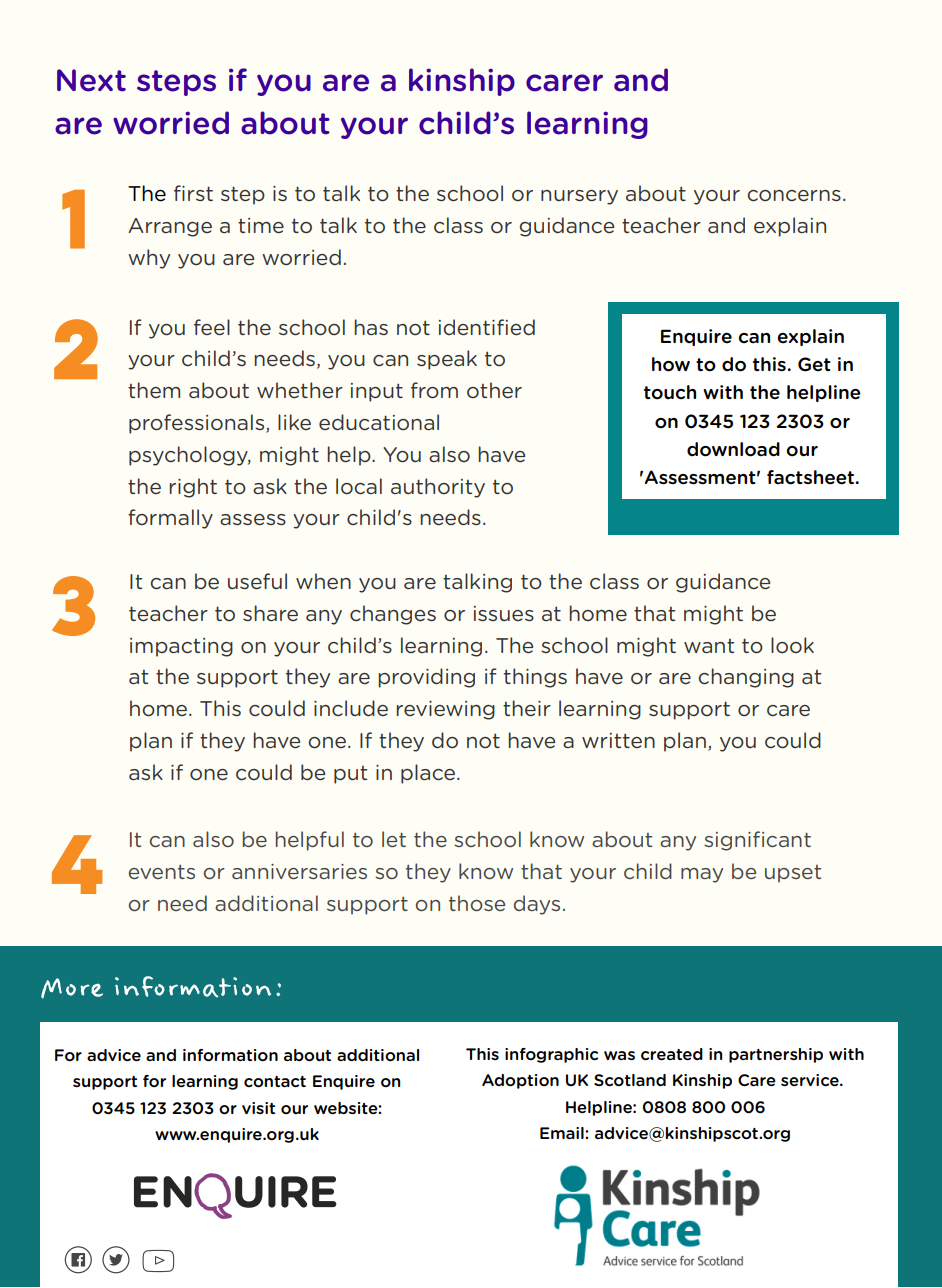  What do you see at coordinates (154, 390) in the screenshot?
I see `them` at bounding box center [154, 390].
